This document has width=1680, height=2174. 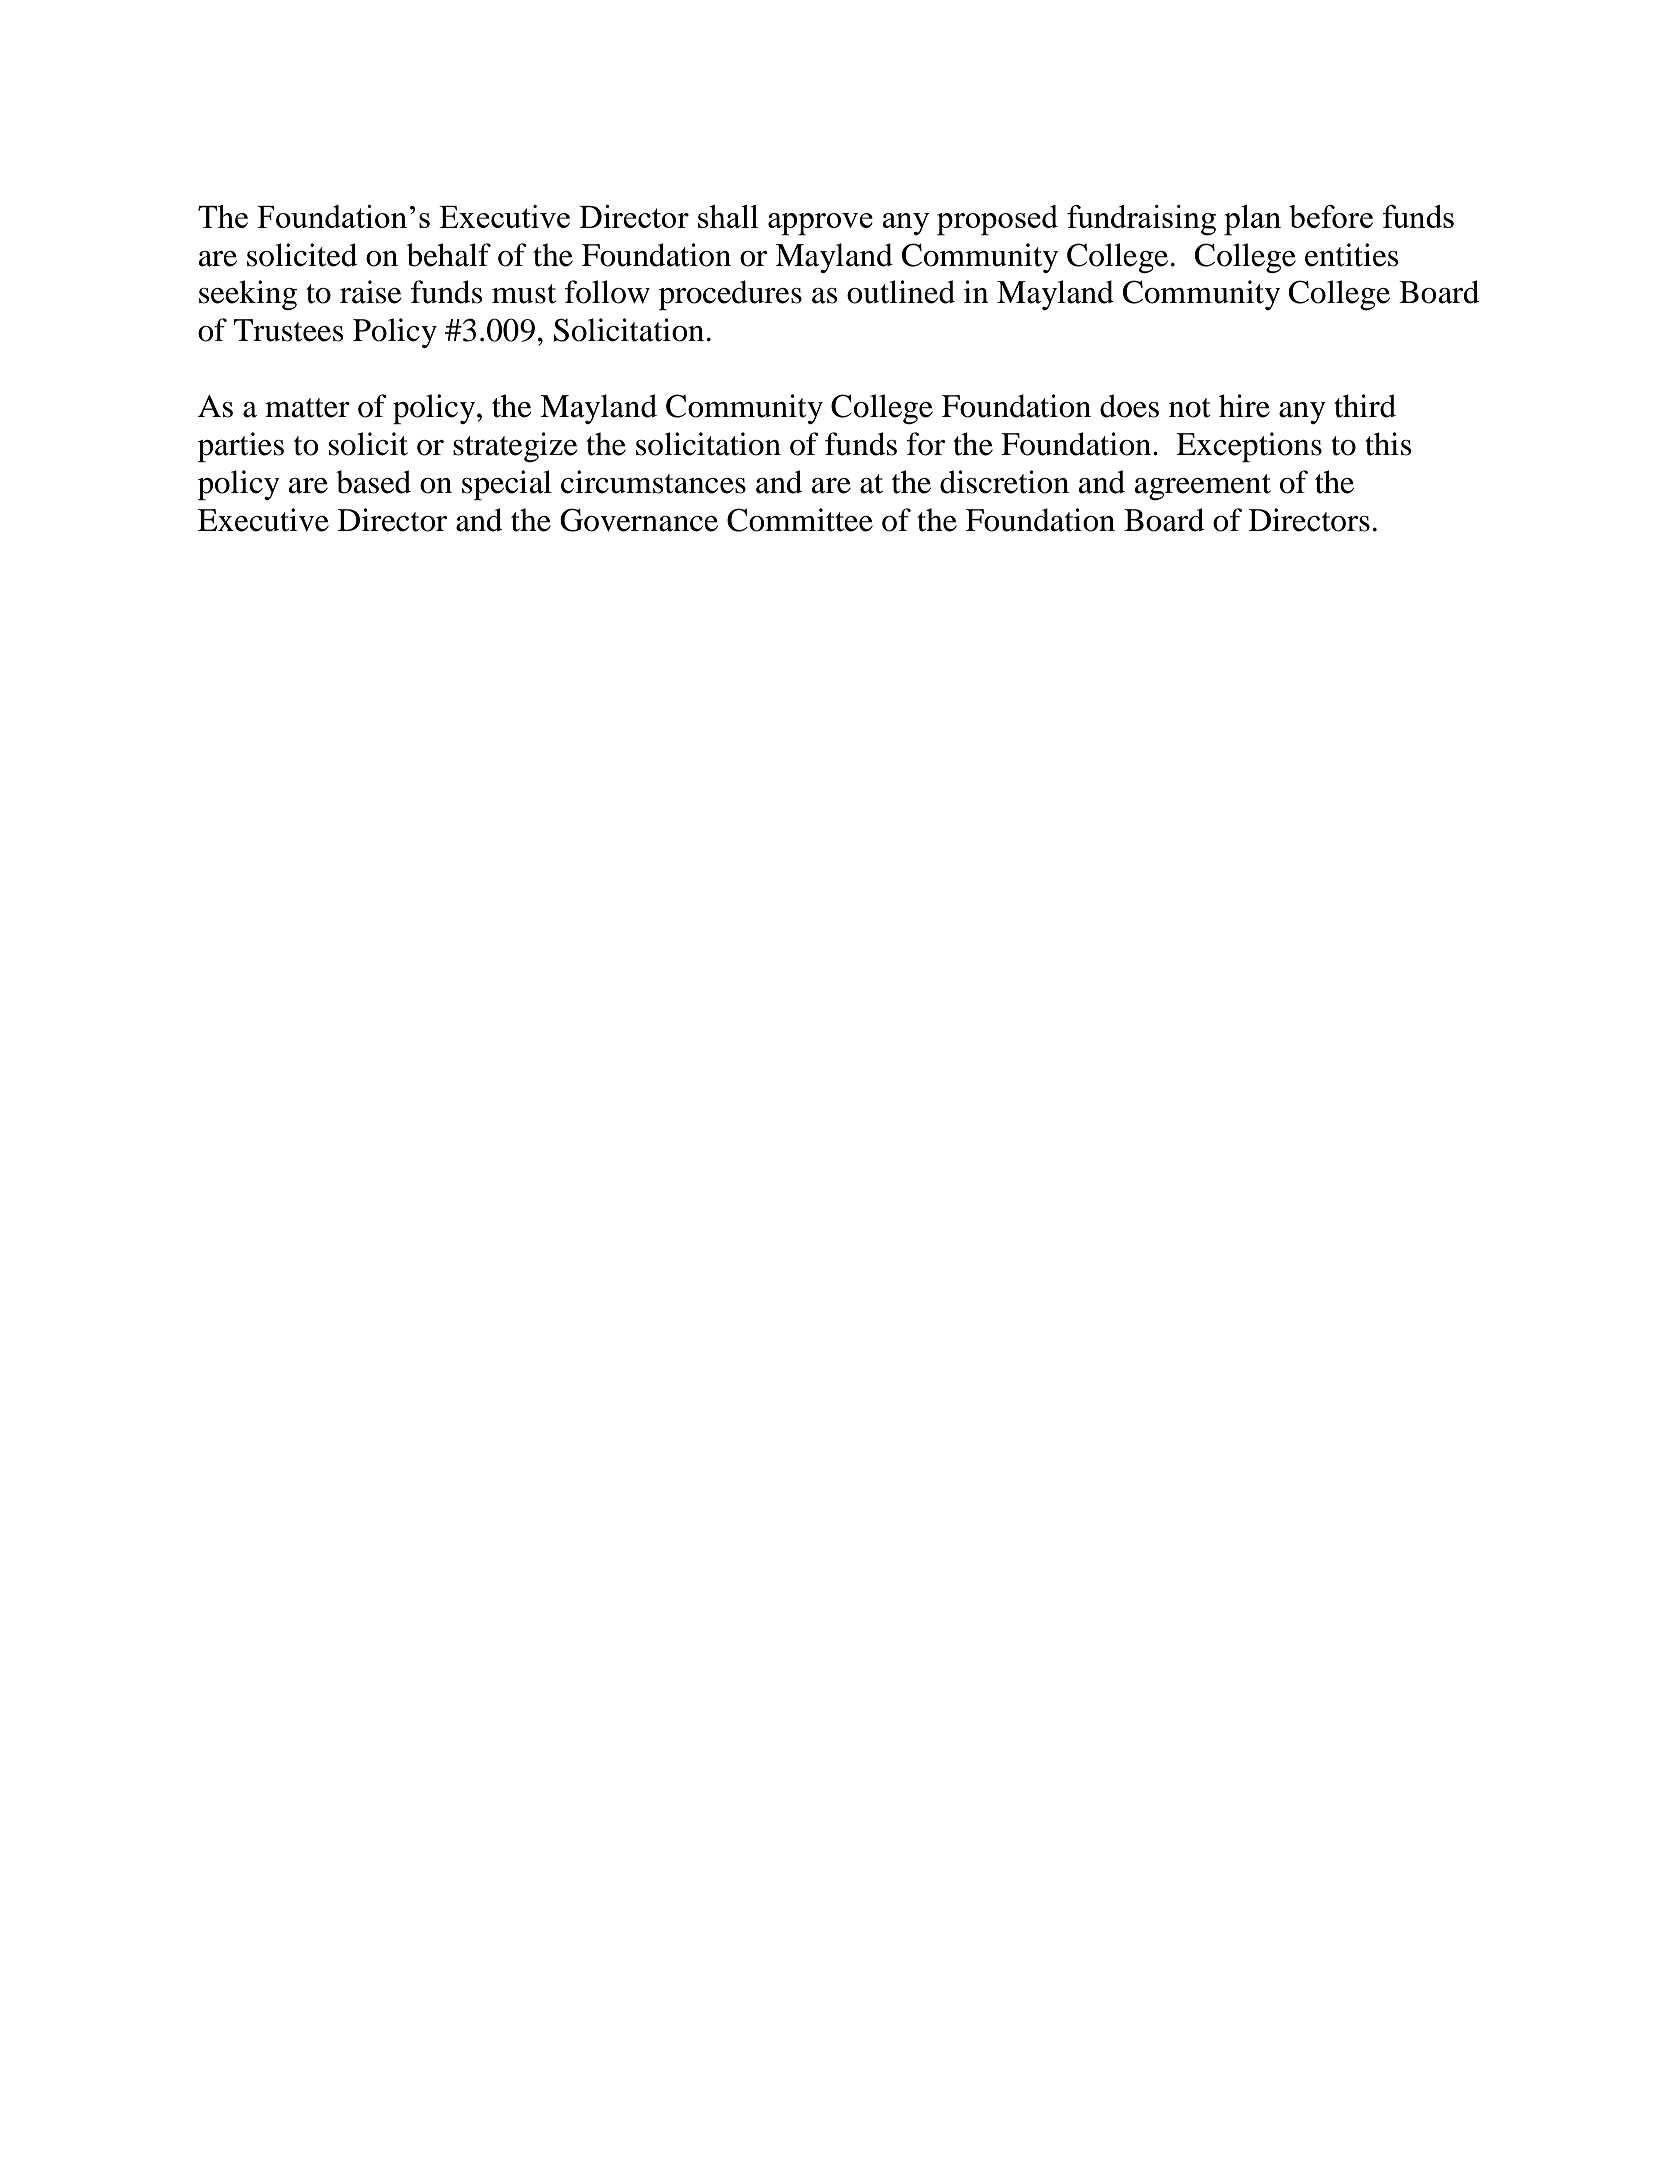 What do you see at coordinates (1129, 406) in the document?
I see `does` at bounding box center [1129, 406].
